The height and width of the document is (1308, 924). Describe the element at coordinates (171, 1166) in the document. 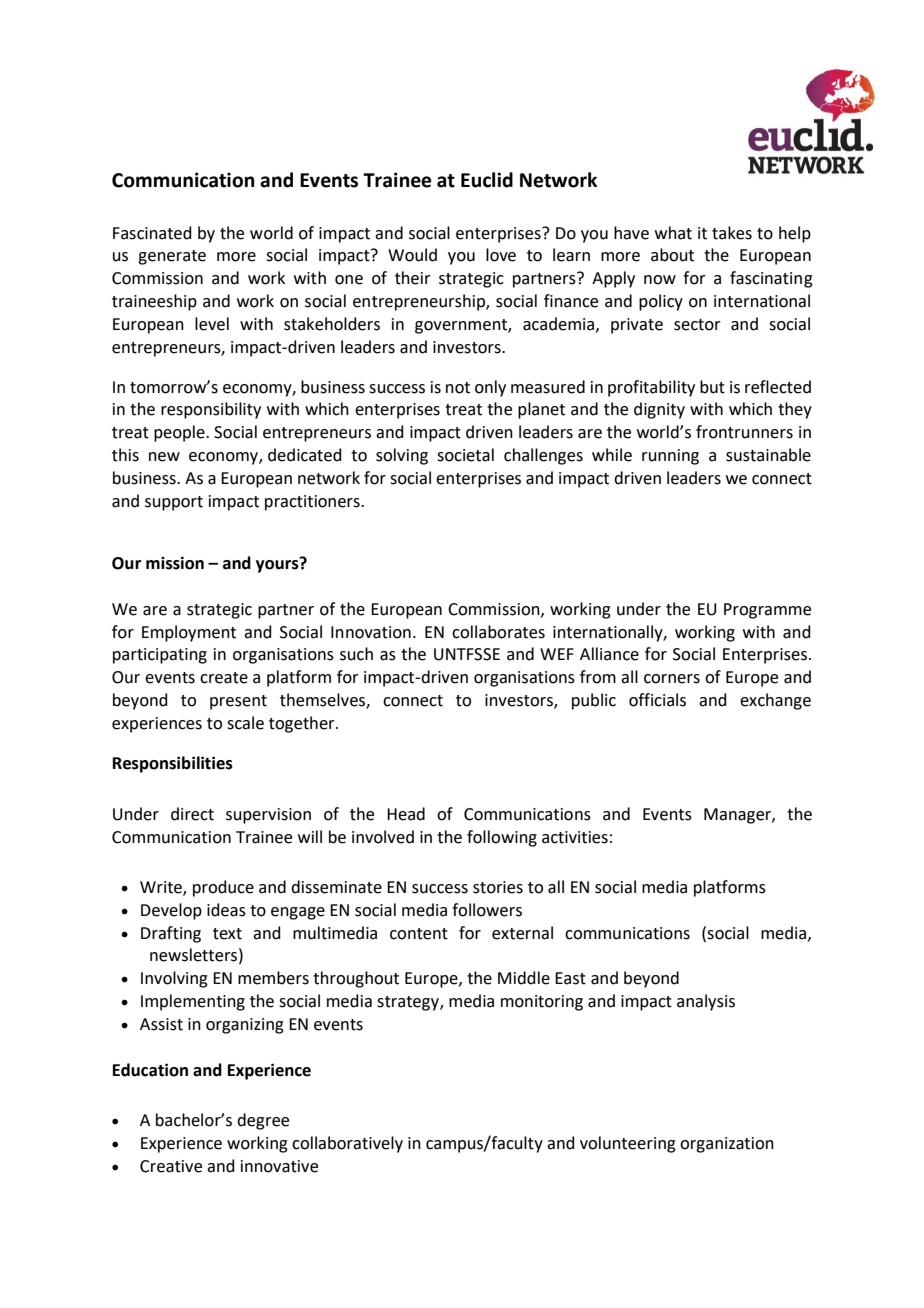

I see `Creative` at that location.
